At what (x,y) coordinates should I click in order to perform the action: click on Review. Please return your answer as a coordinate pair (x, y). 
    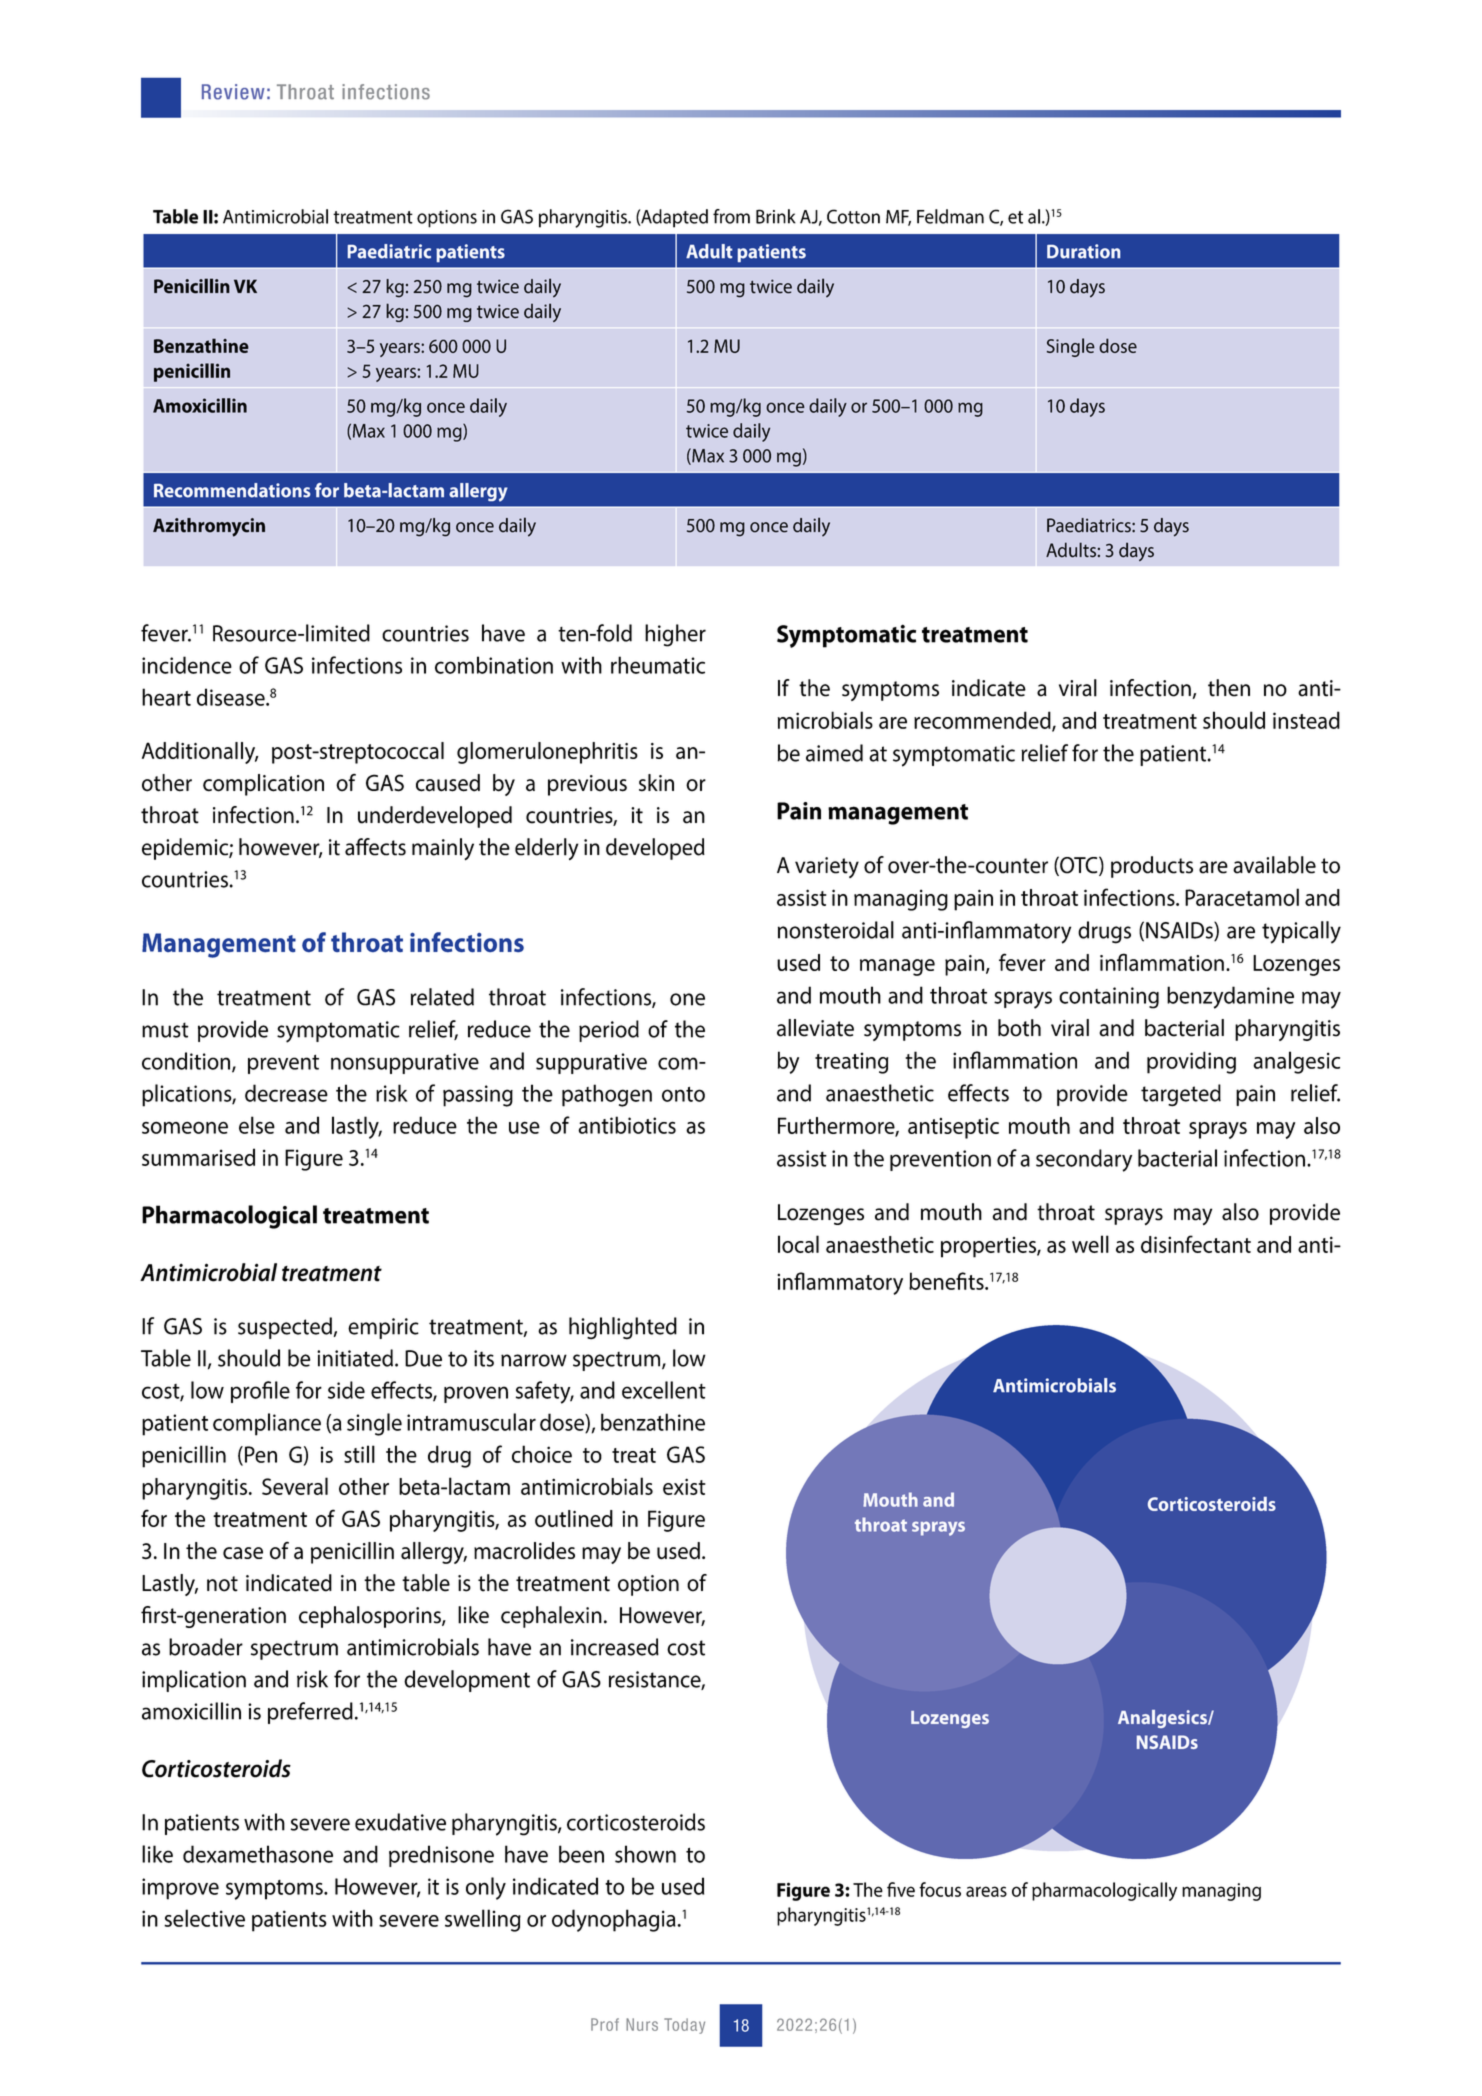
    Looking at the image, I should click on (233, 92).
